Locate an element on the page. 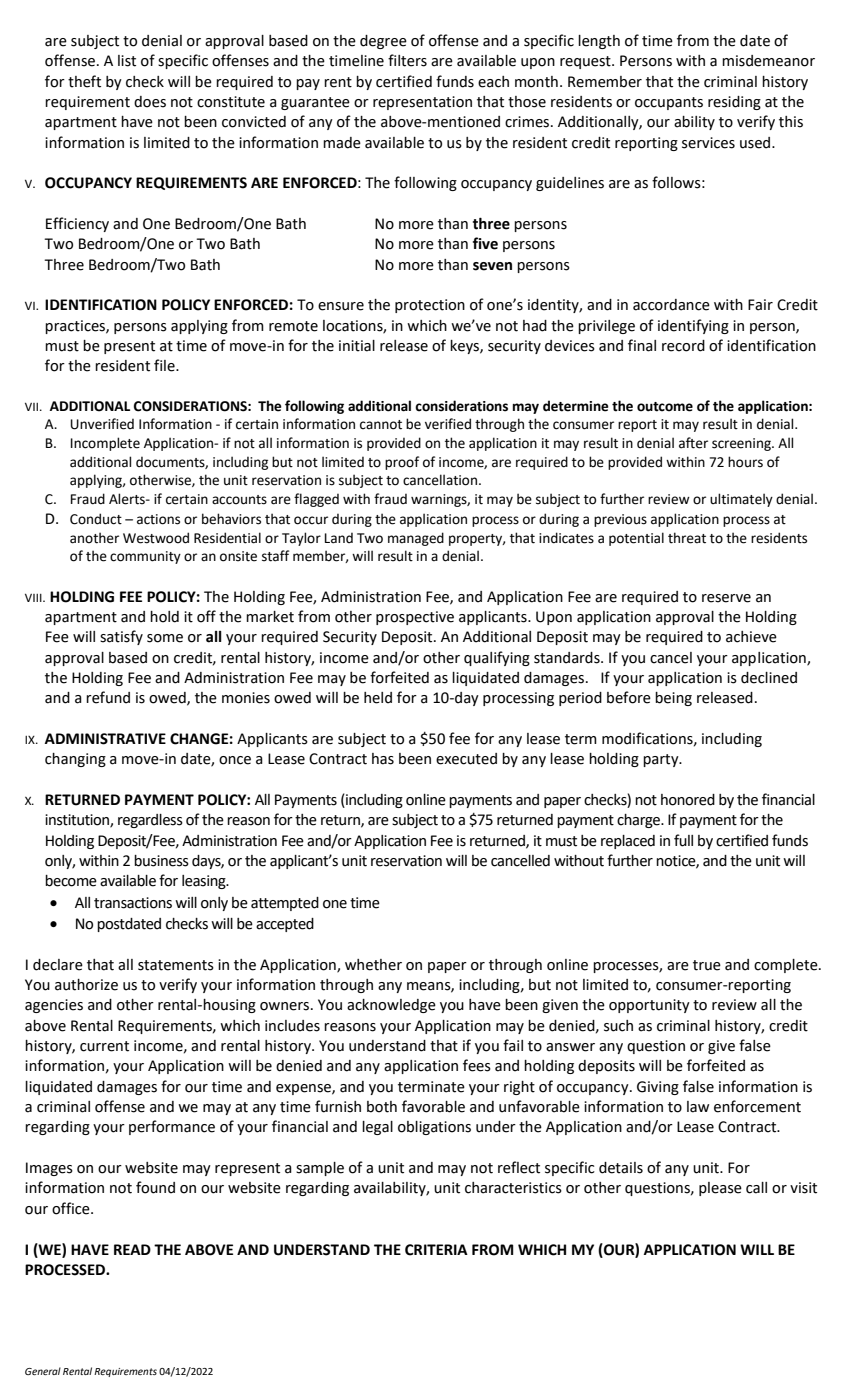 The image size is (849, 1400). performance is located at coordinates (172, 1127).
